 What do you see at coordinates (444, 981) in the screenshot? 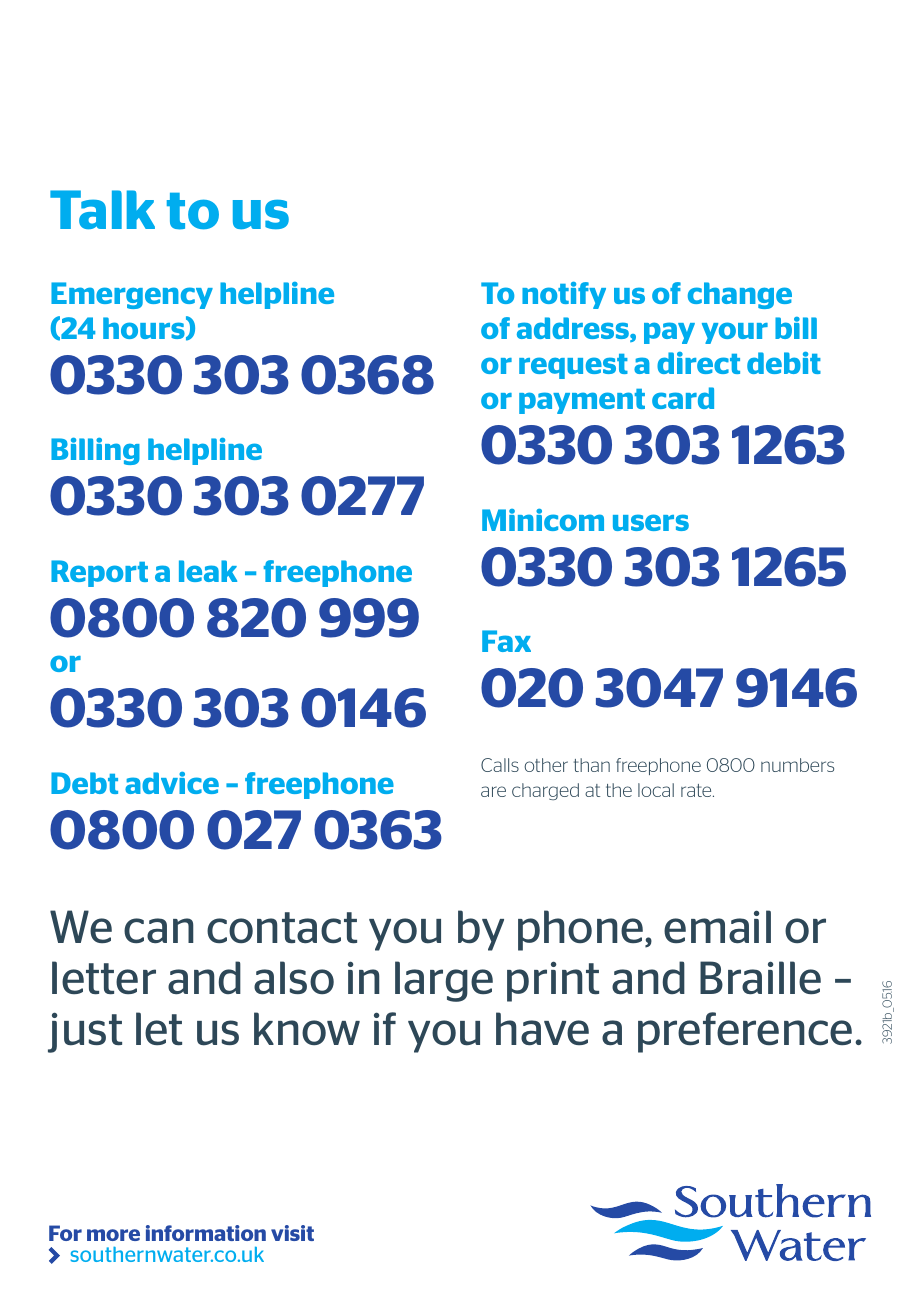
I see `large` at bounding box center [444, 981].
